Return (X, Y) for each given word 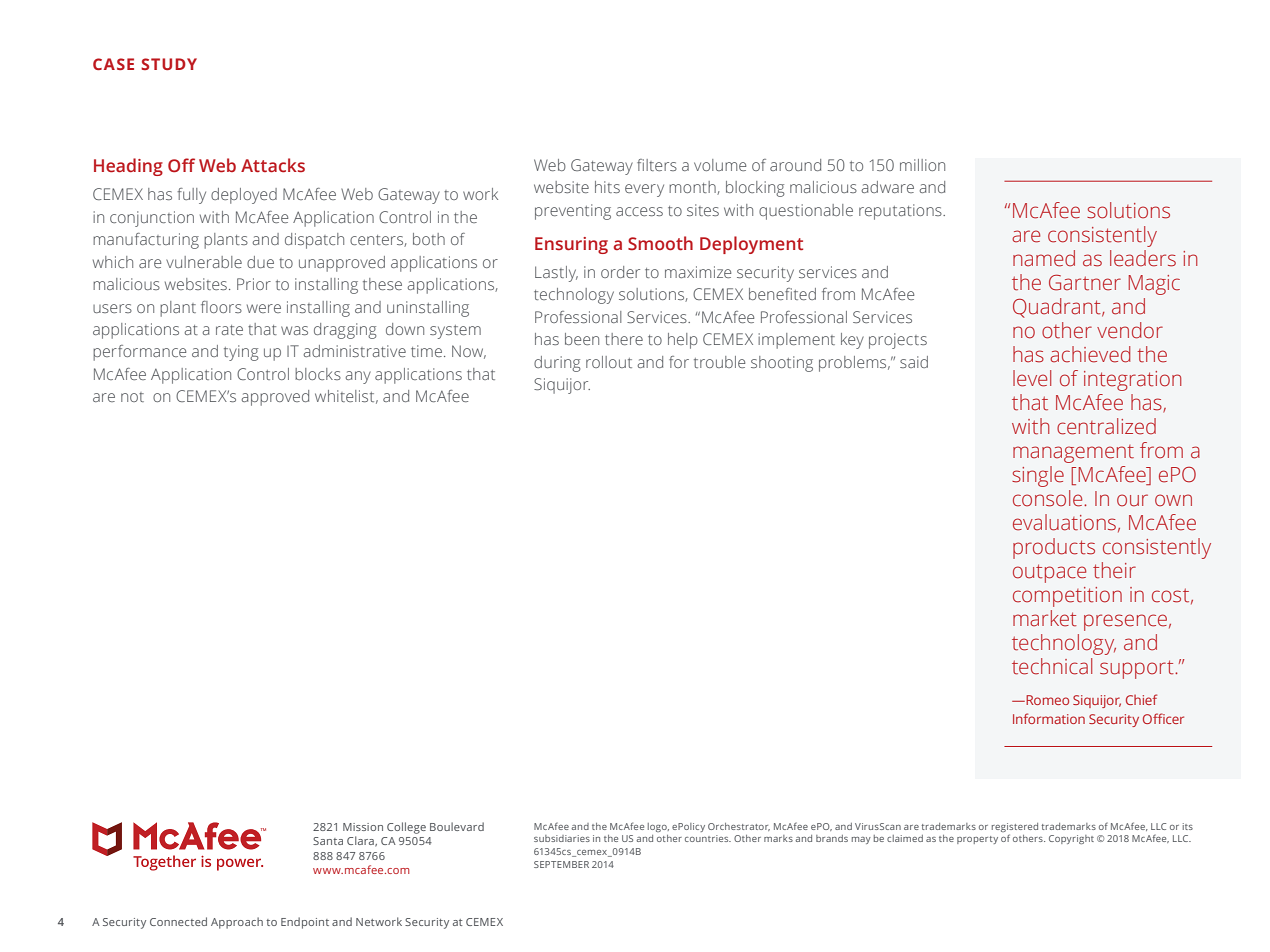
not (132, 397)
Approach (237, 923)
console (1049, 498)
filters (657, 165)
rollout (609, 362)
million (922, 165)
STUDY (169, 64)
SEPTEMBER (561, 864)
